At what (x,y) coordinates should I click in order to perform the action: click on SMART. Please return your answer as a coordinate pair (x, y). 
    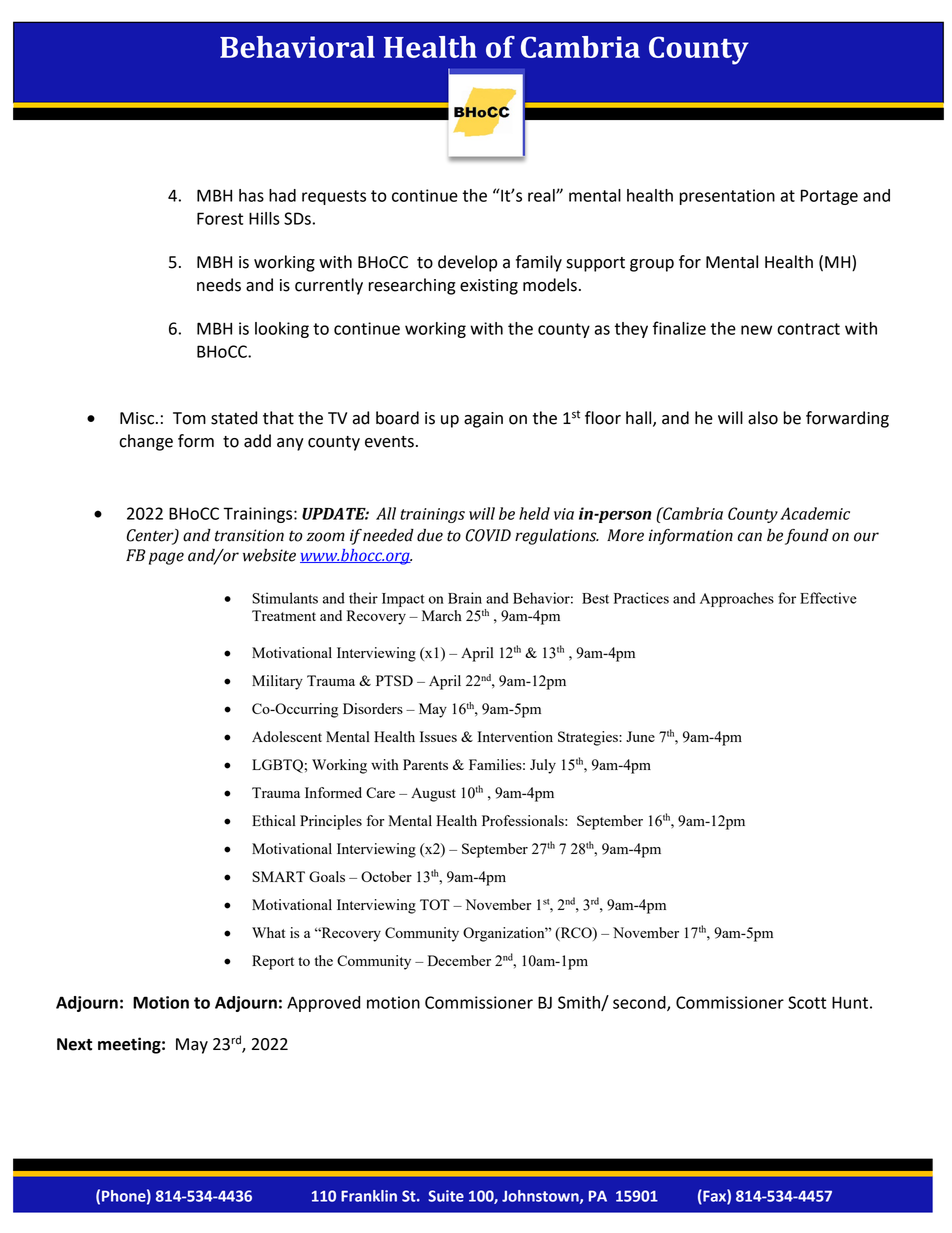
    Looking at the image, I should click on (278, 876).
